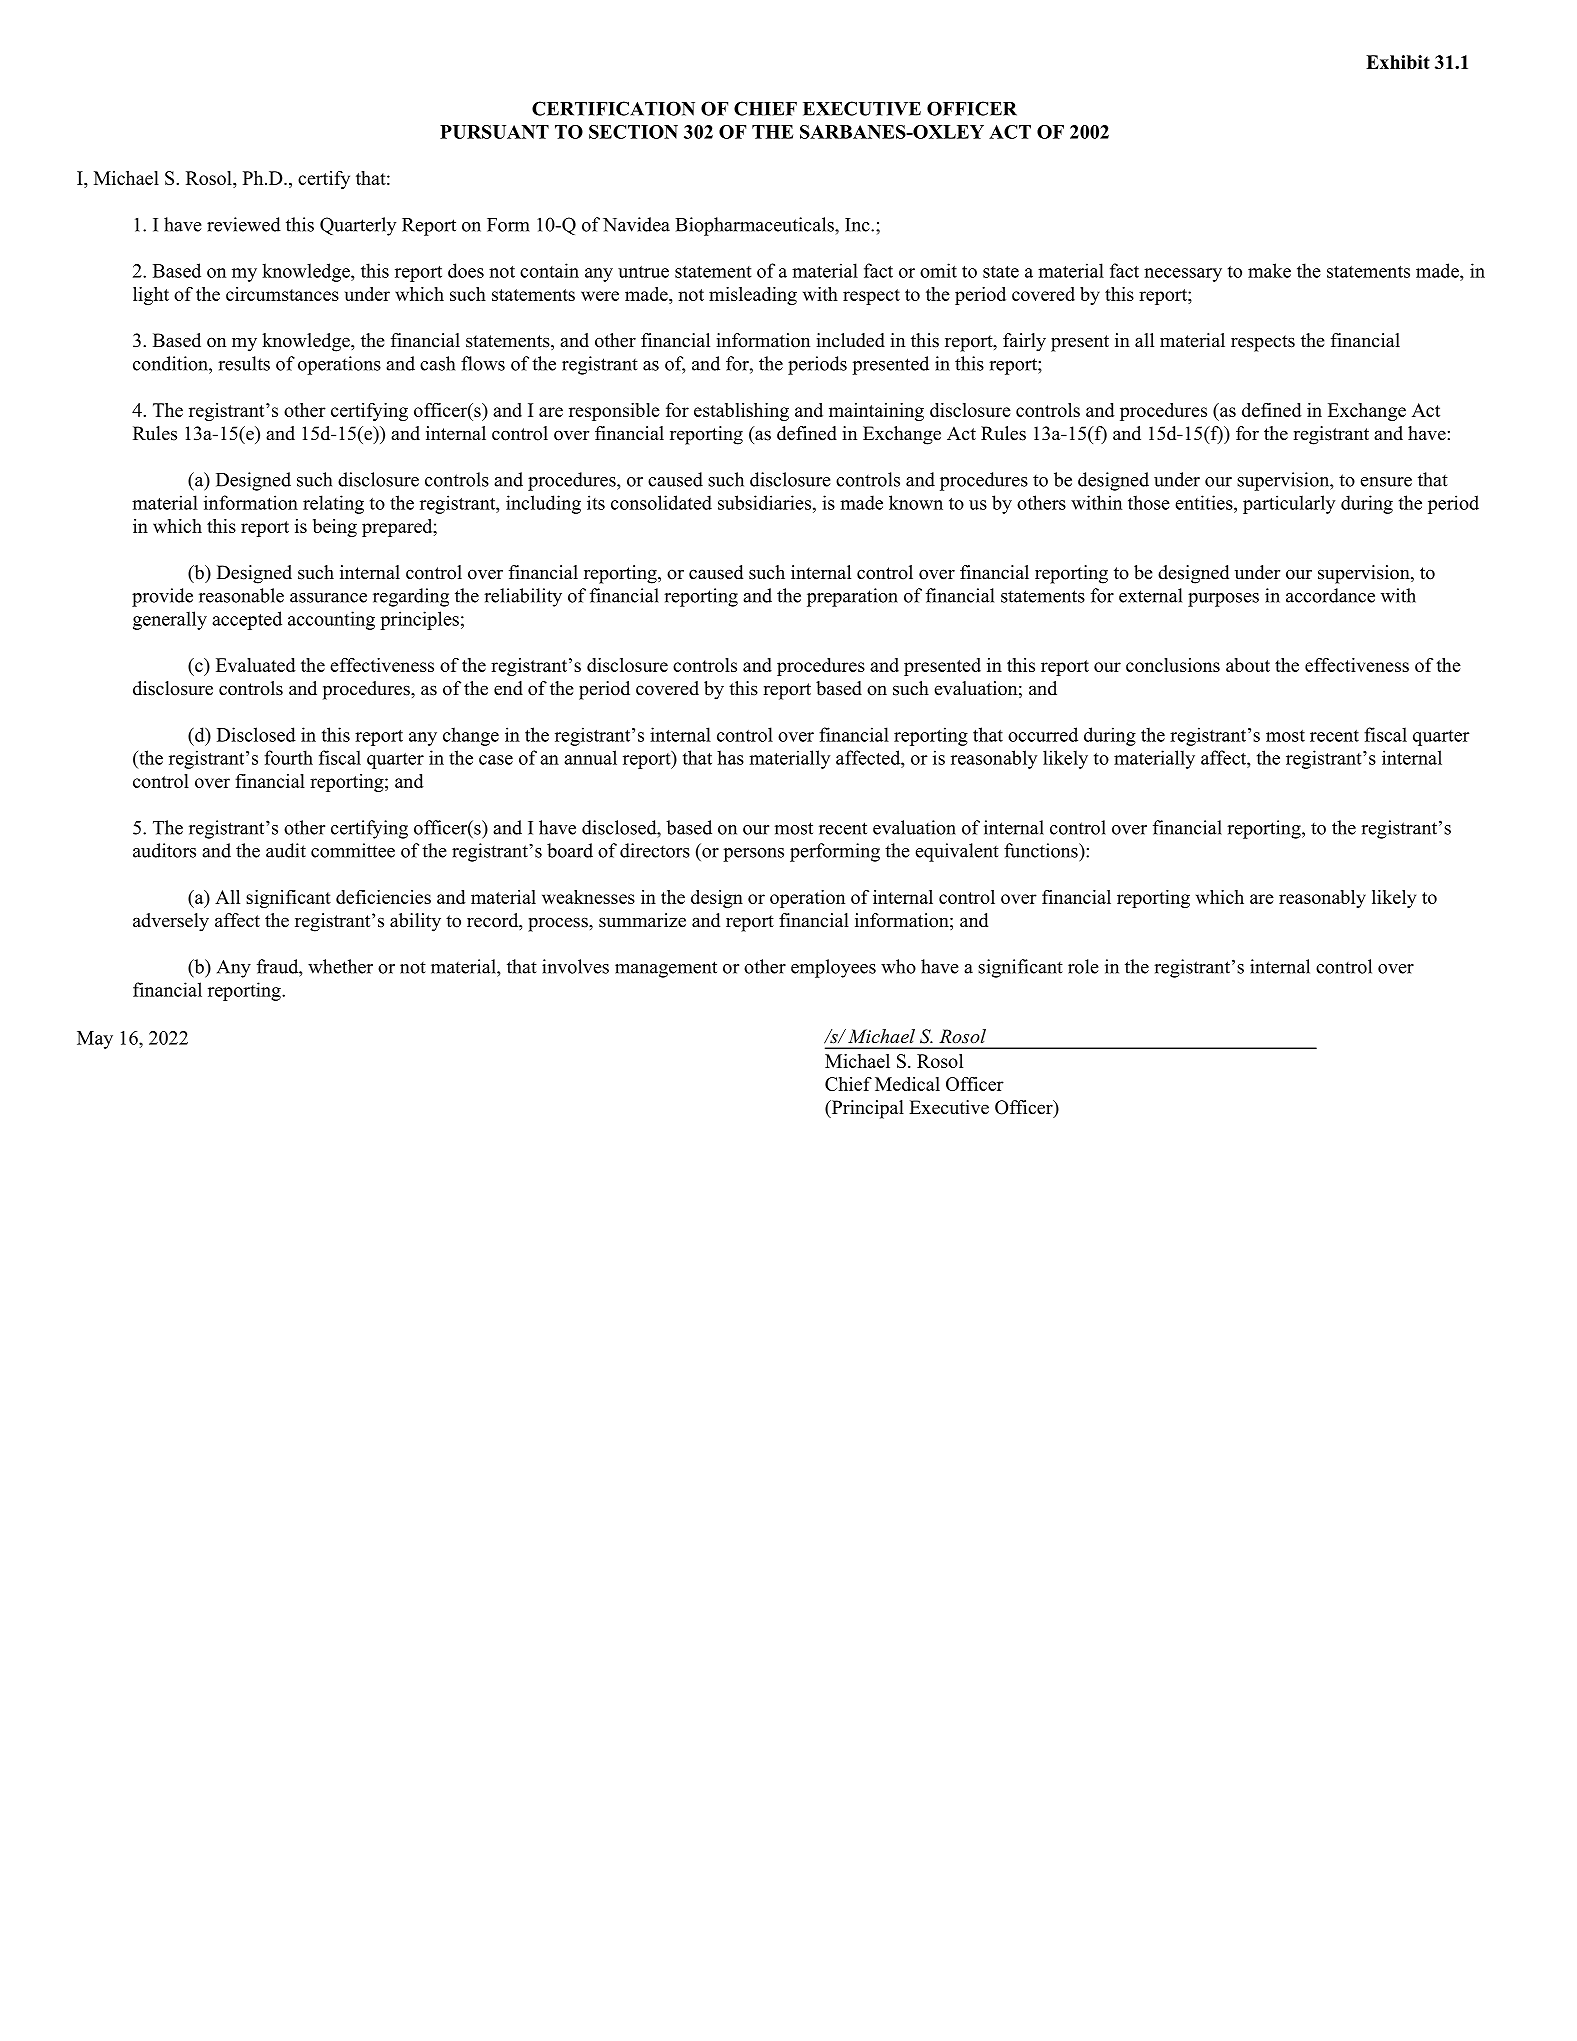 The width and height of the screenshot is (1577, 2041). I want to click on PURSUANT, so click(494, 132).
